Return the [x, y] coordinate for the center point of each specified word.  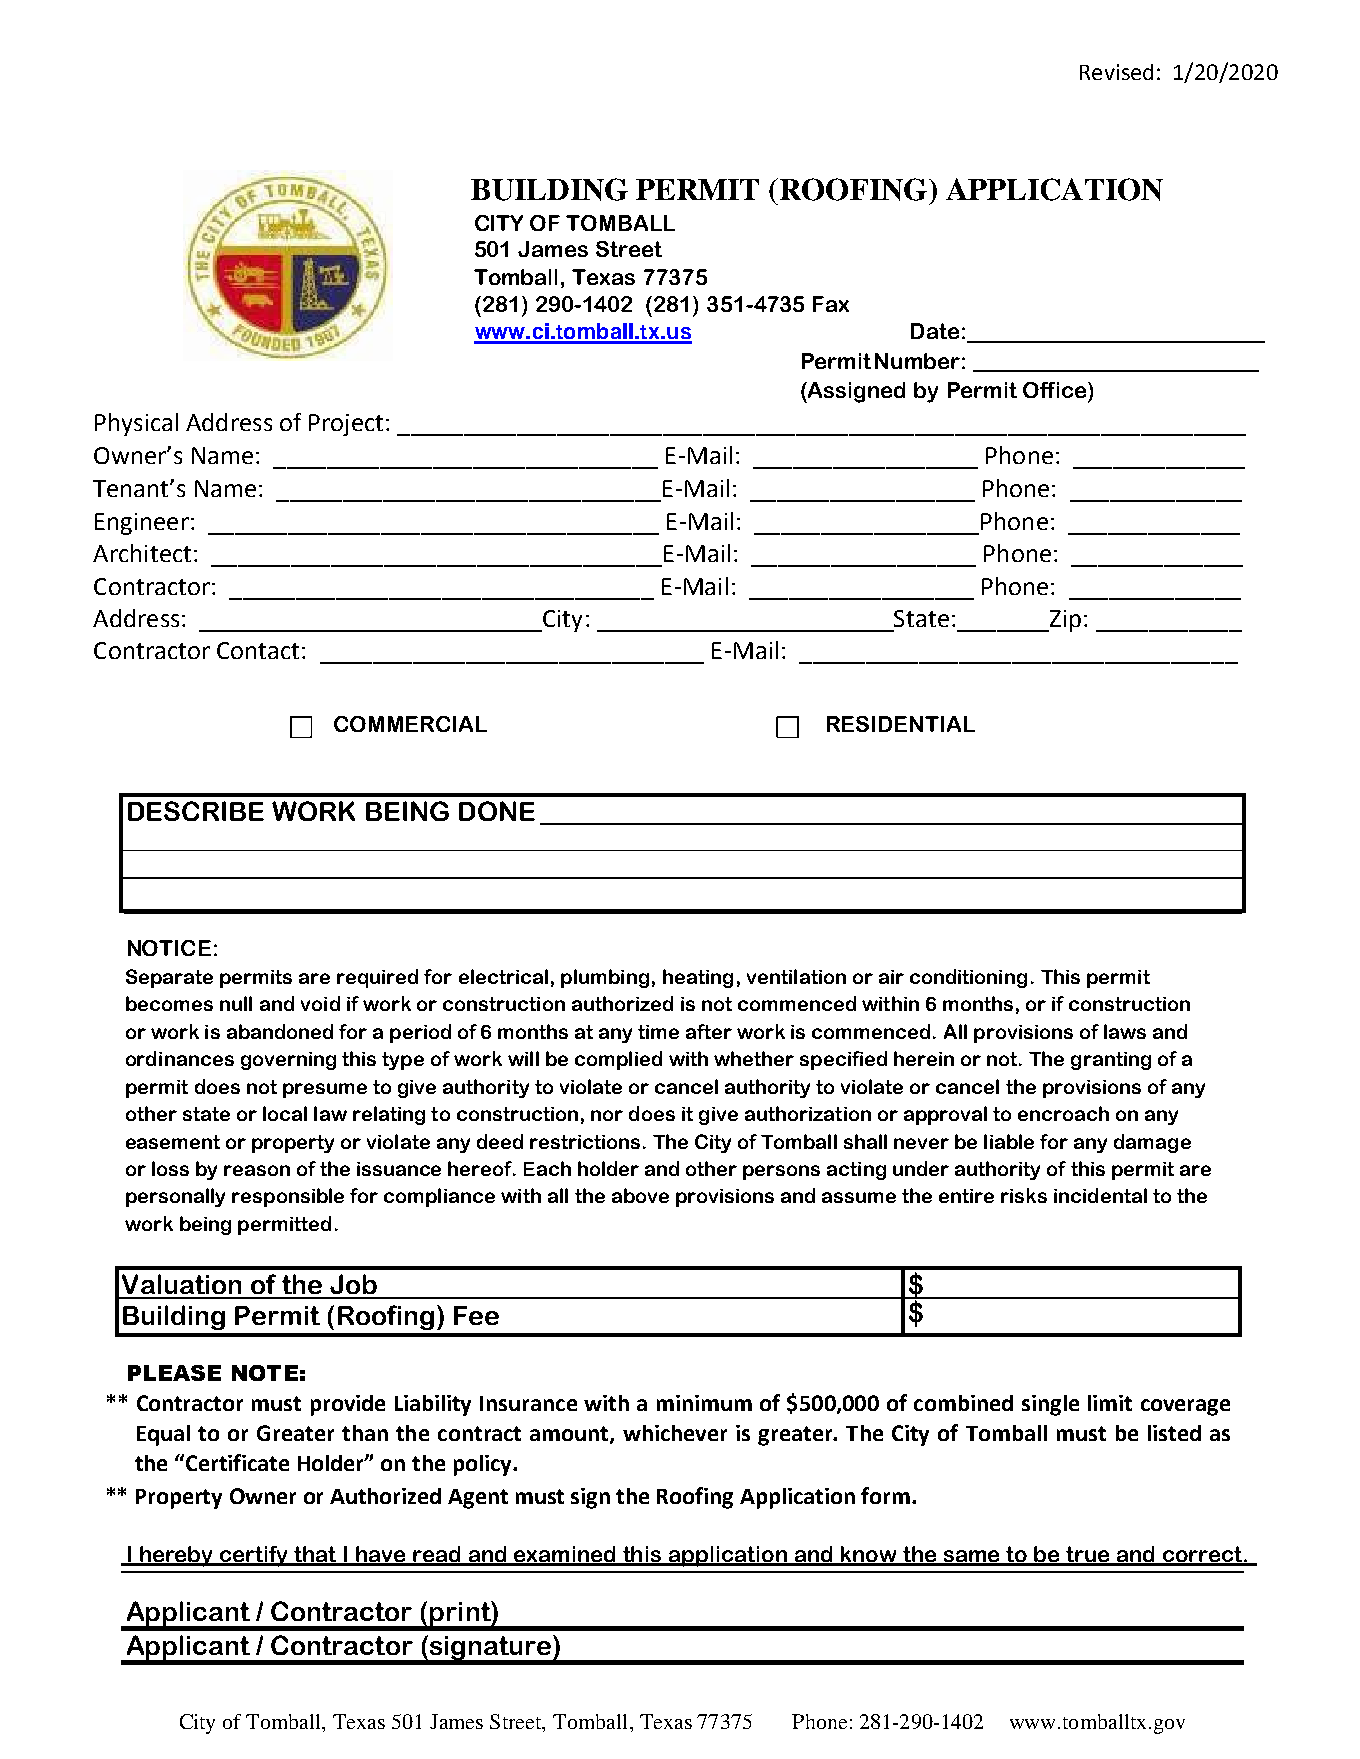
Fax [831, 304]
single [1050, 1405]
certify [254, 1556]
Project [346, 425]
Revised [1116, 72]
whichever [675, 1433]
